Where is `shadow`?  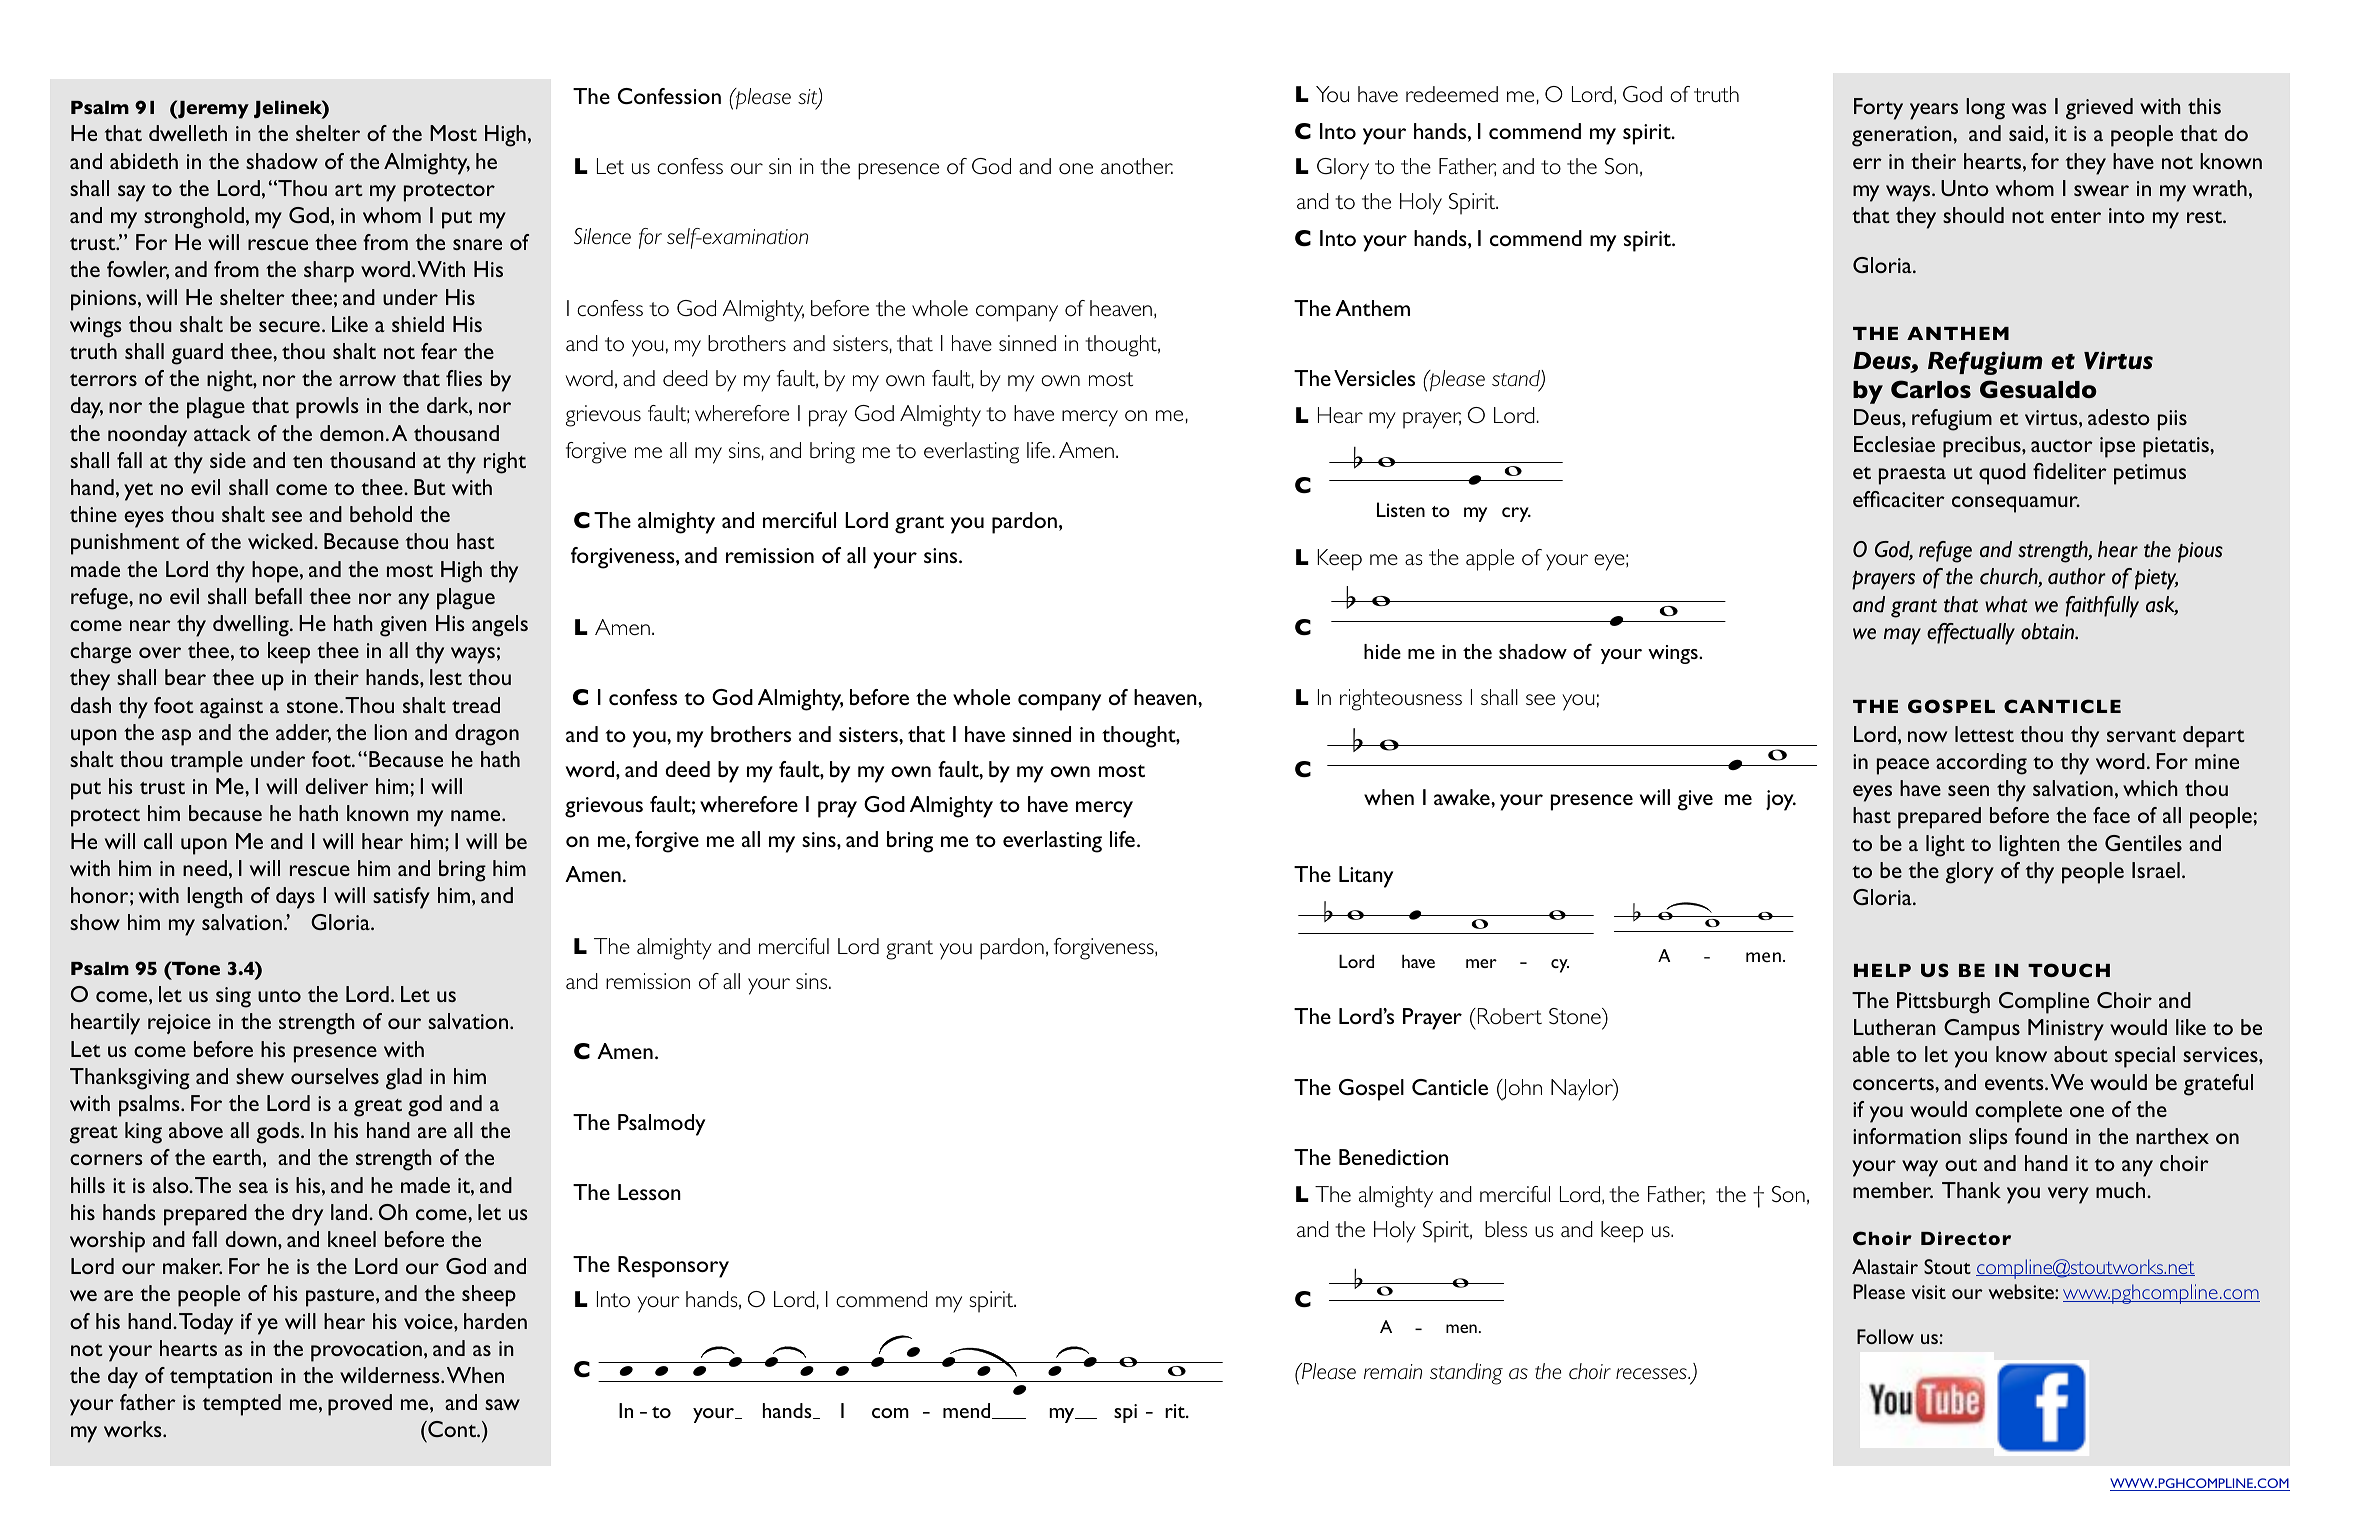
shadow is located at coordinates (282, 161).
